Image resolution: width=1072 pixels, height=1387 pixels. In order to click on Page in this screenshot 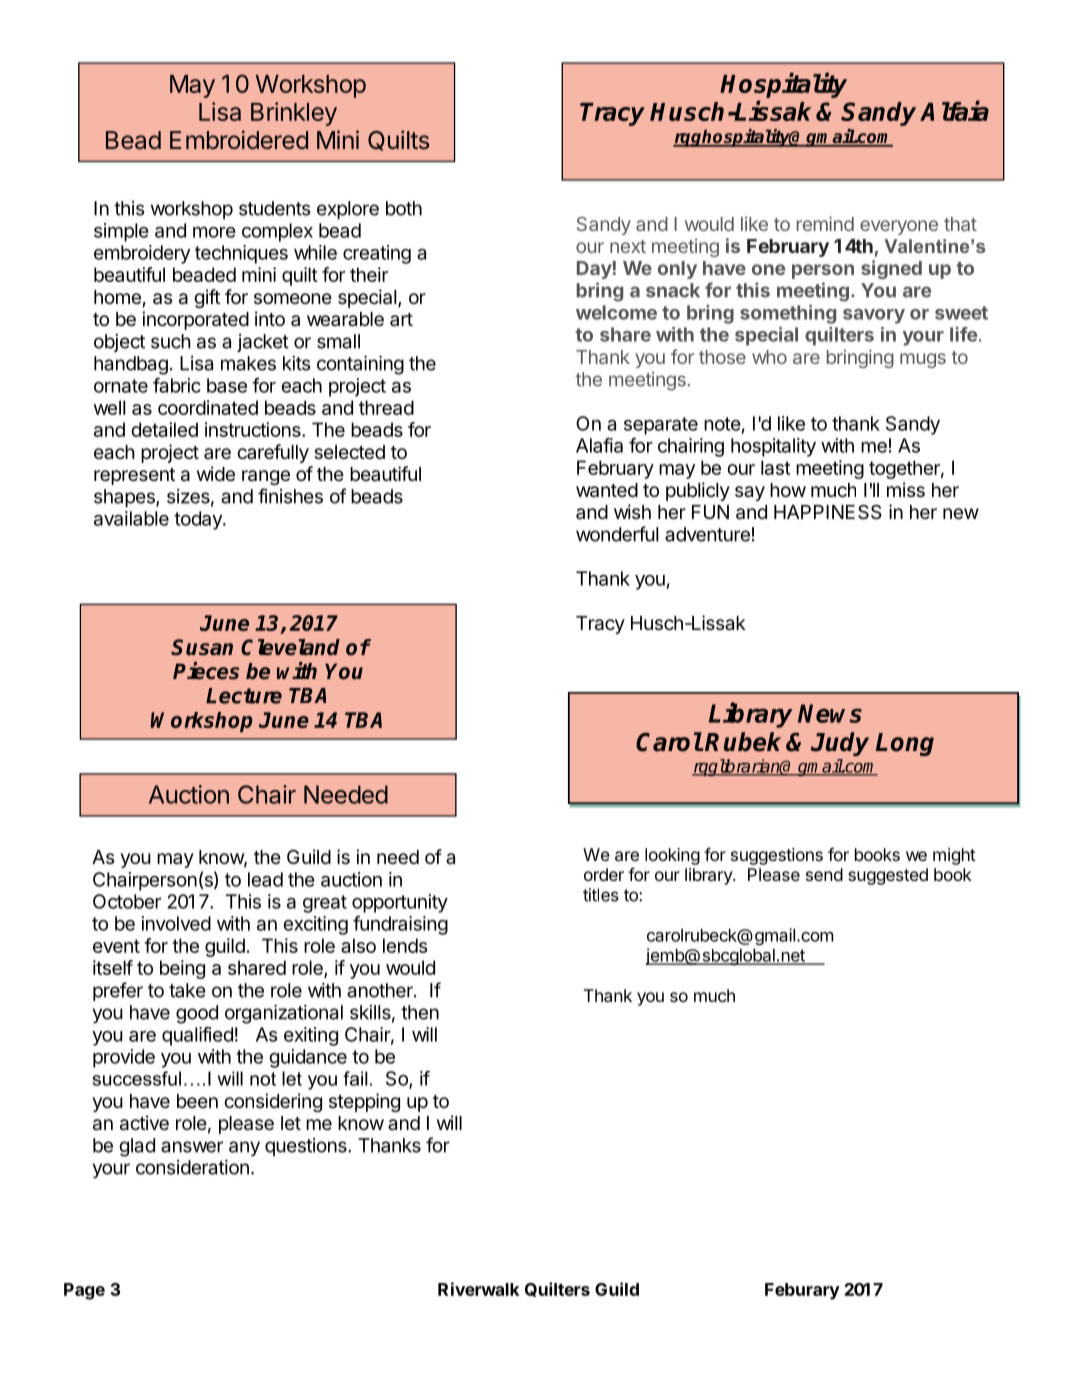, I will do `click(84, 1291)`.
